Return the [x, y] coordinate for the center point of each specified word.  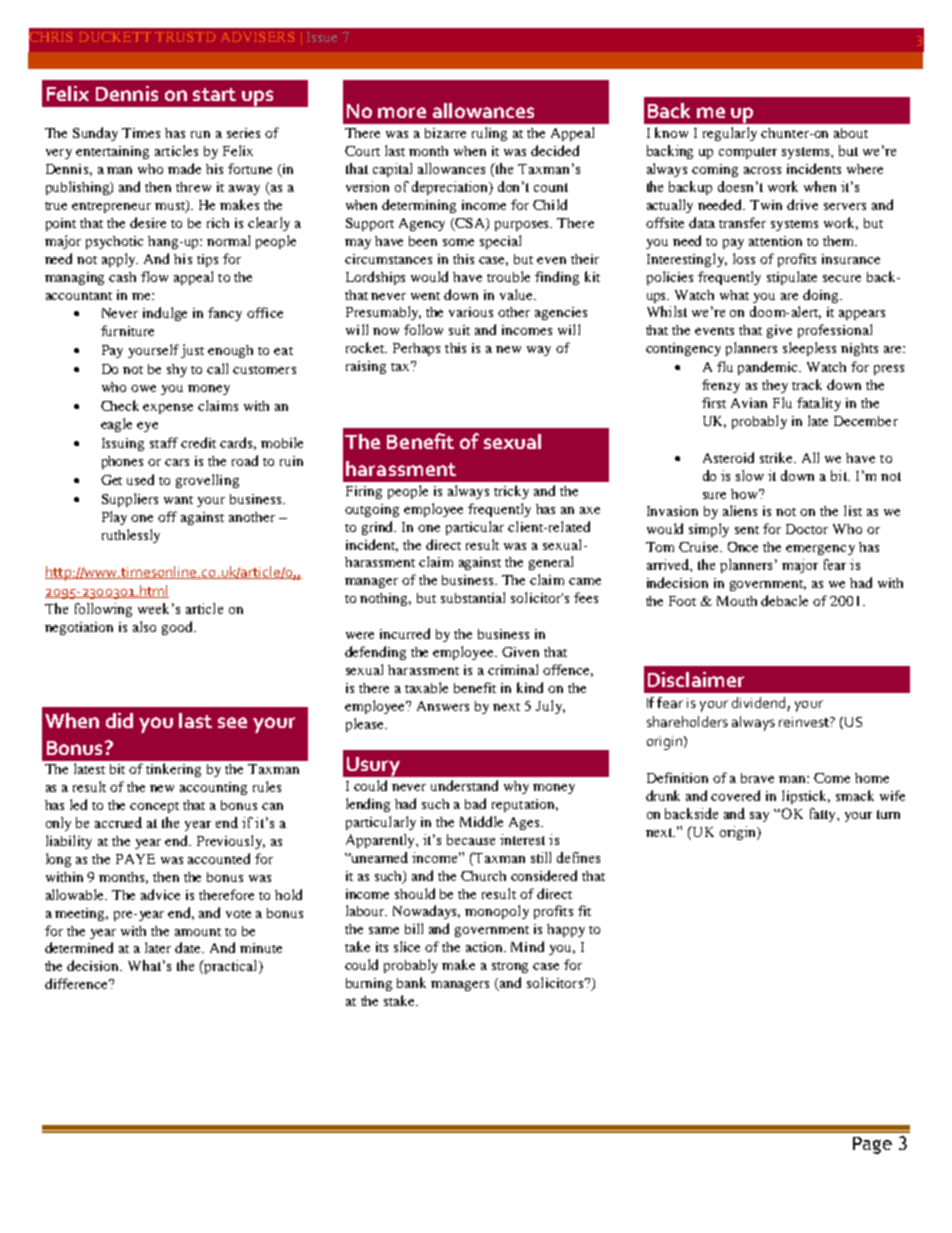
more [402, 112]
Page [872, 1145]
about [851, 133]
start [214, 94]
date [189, 947]
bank [411, 982]
